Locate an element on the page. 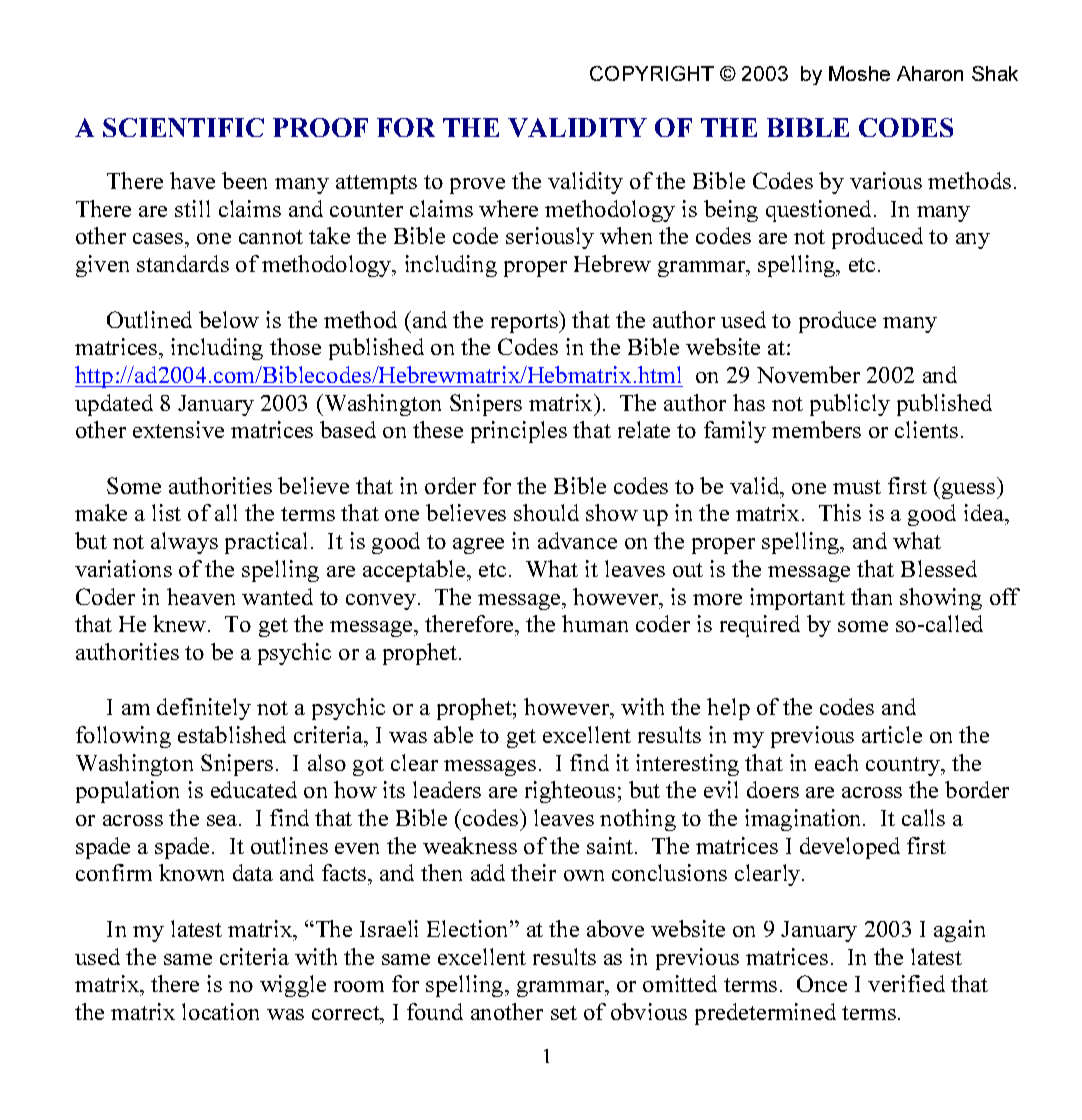 Image resolution: width=1082 pixels, height=1120 pixels. extensive is located at coordinates (178, 429).
